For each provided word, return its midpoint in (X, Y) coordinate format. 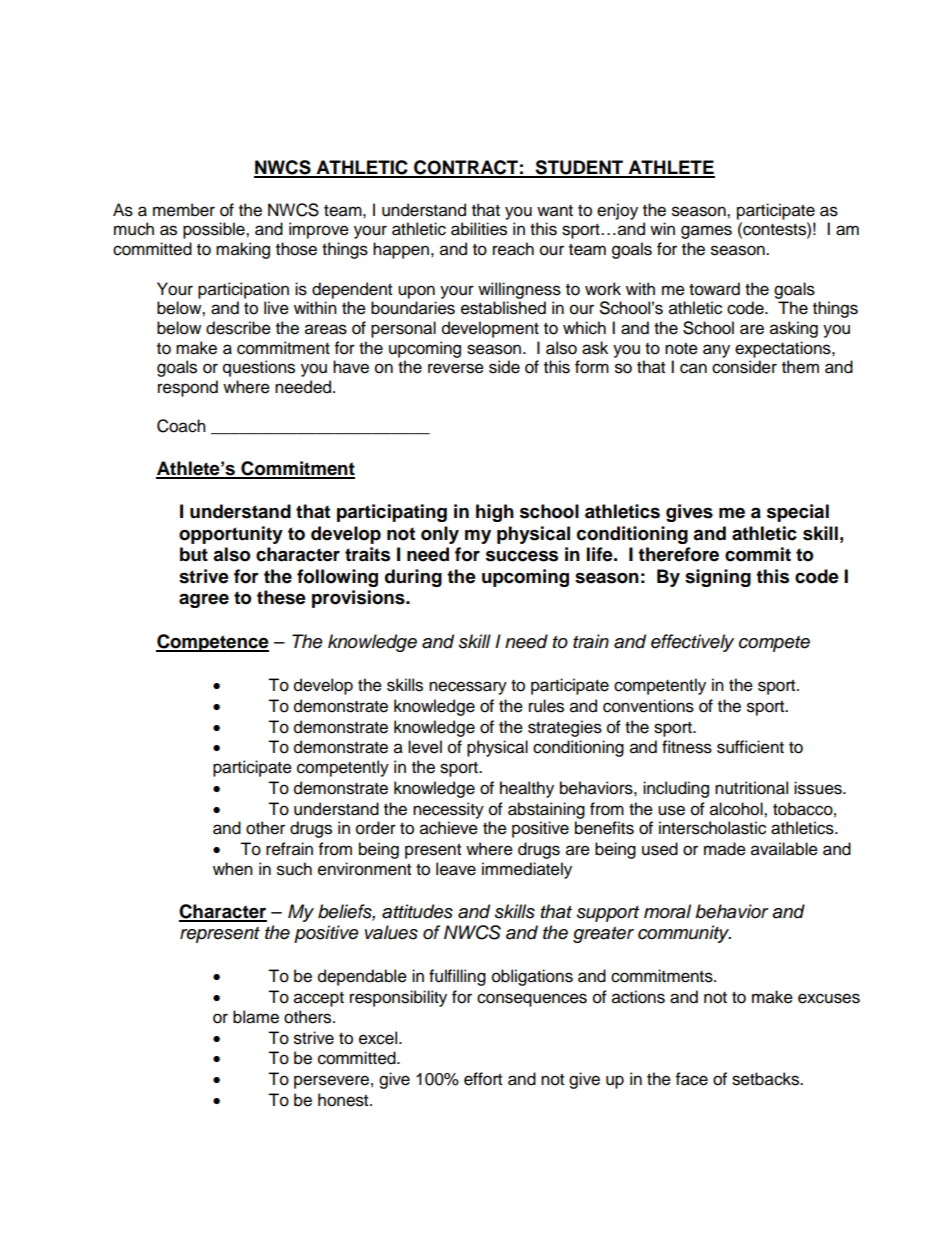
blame (256, 1017)
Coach (181, 426)
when (233, 869)
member (184, 210)
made (725, 849)
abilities (479, 229)
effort (483, 1079)
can (693, 368)
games (706, 232)
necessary (468, 688)
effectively (692, 643)
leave (456, 869)
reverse (456, 368)
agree (204, 600)
